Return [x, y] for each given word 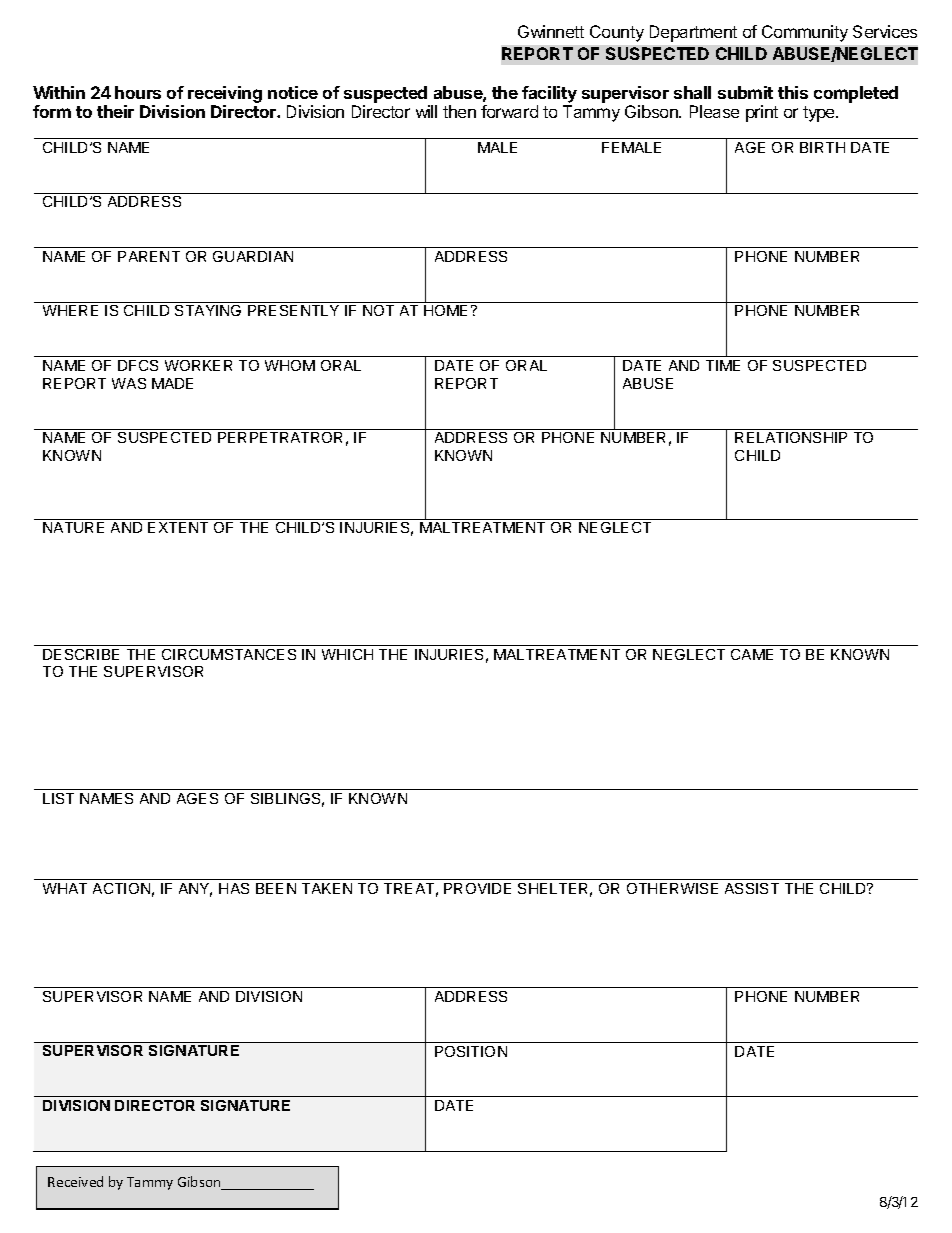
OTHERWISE [672, 888]
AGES [197, 798]
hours [138, 92]
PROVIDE [477, 888]
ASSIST [752, 888]
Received [75, 1181]
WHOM [290, 365]
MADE [172, 383]
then [459, 111]
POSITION [471, 1051]
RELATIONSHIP [791, 437]
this [793, 92]
